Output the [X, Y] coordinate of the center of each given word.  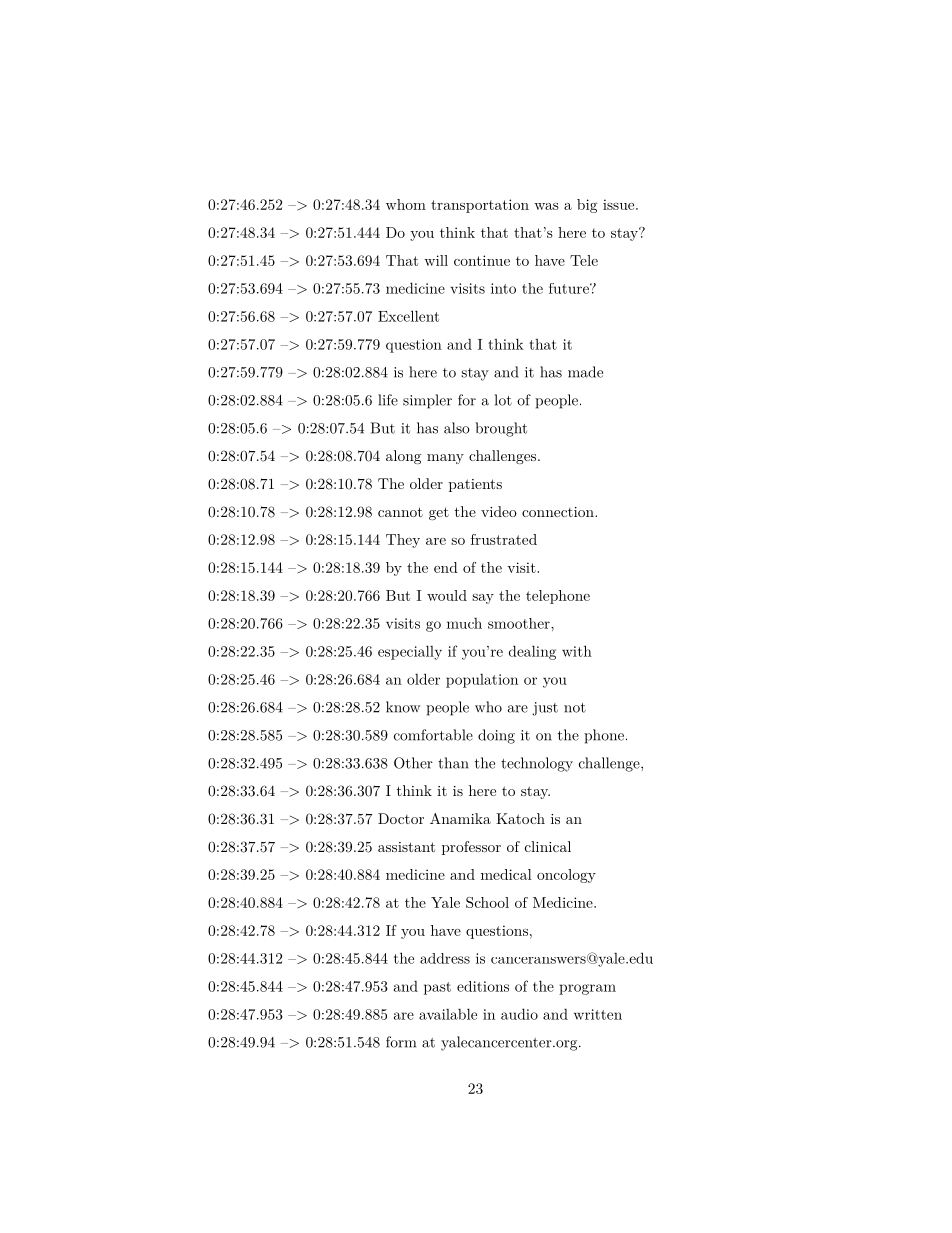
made [585, 372]
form [401, 1042]
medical [506, 874]
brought [501, 429]
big [587, 206]
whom [406, 204]
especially [410, 652]
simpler [427, 401]
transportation [480, 206]
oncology [566, 876]
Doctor [401, 818]
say [483, 599]
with [577, 651]
